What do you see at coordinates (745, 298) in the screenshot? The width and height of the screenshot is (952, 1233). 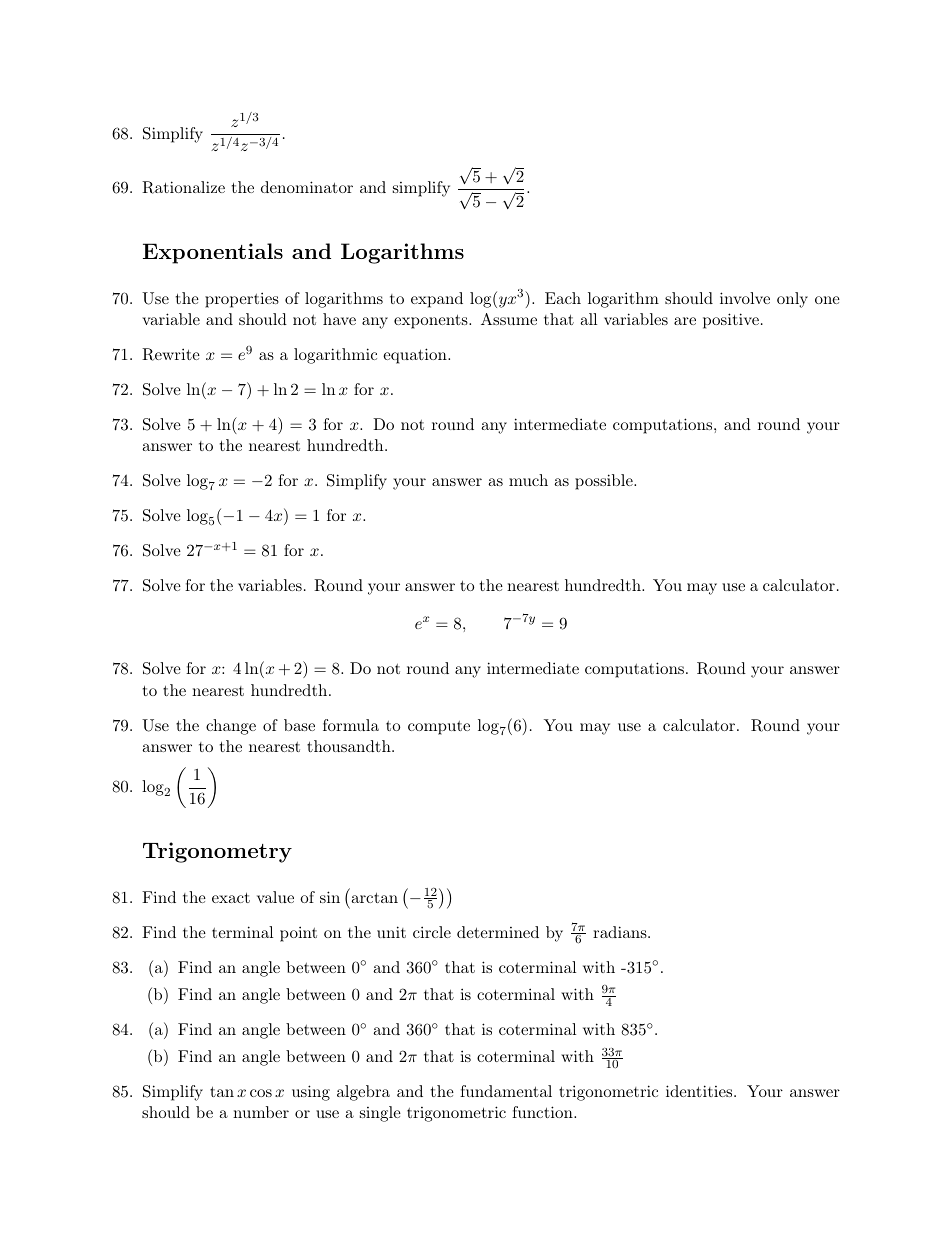 I see `involve` at bounding box center [745, 298].
